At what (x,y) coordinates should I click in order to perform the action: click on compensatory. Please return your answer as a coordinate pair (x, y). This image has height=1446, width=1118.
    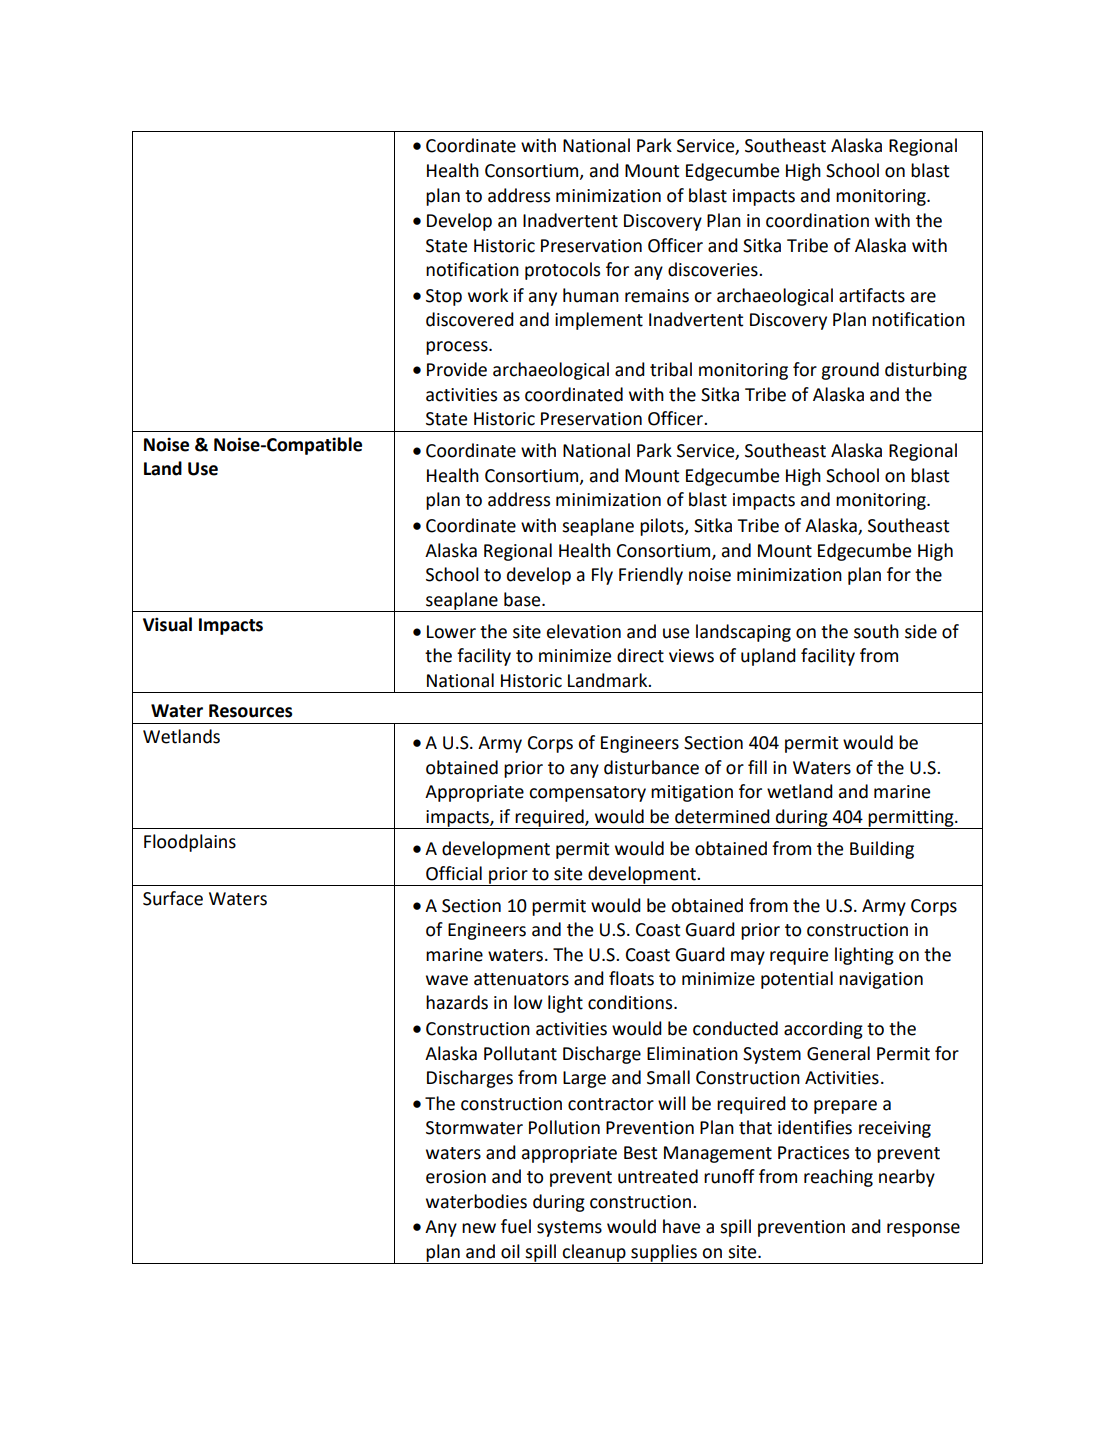
    Looking at the image, I should click on (587, 794).
